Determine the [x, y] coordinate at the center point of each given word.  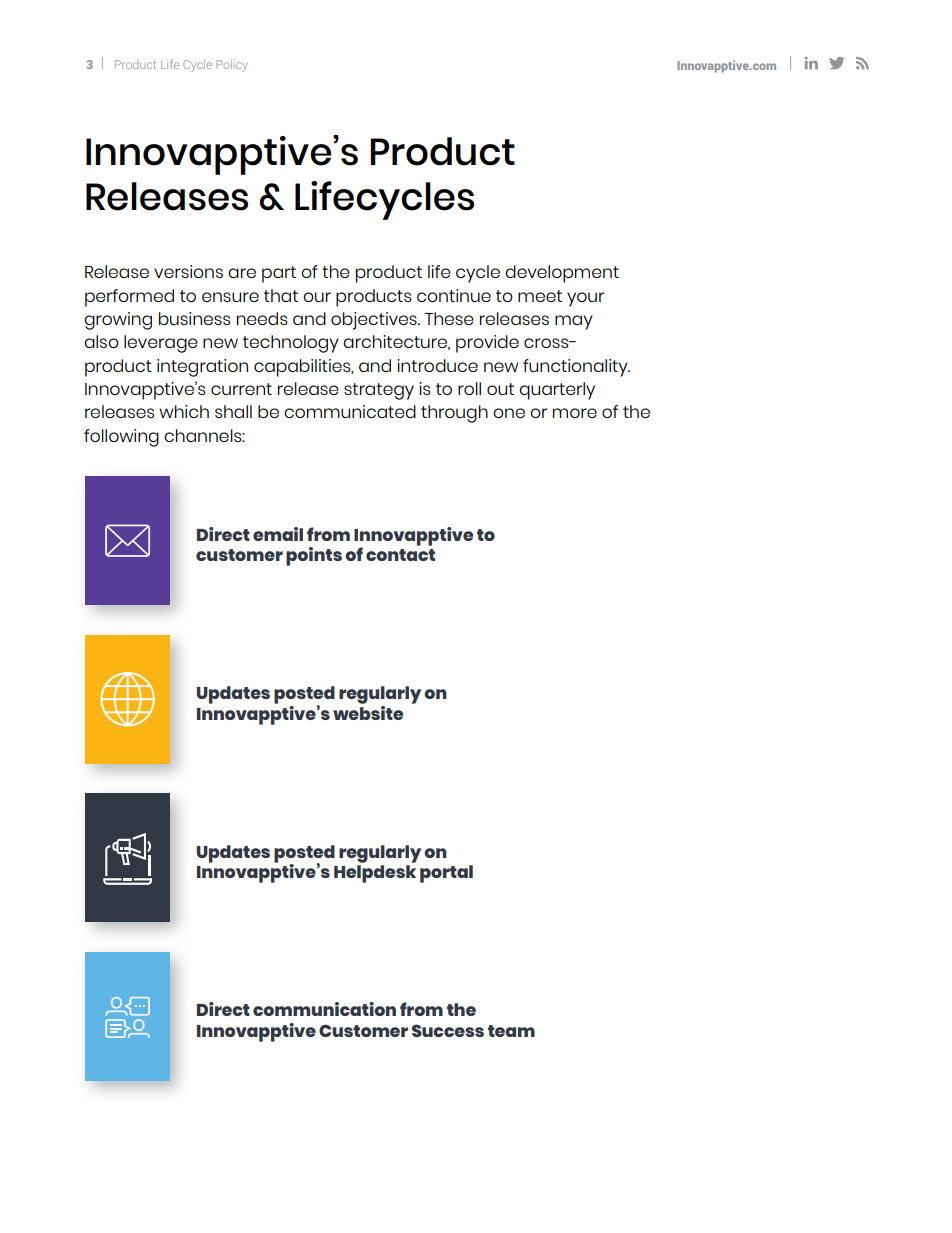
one [509, 413]
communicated [350, 411]
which [184, 411]
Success [448, 1030]
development [562, 274]
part [279, 274]
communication [324, 1009]
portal [446, 874]
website [368, 711]
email [278, 534]
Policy [232, 66]
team [511, 1031]
